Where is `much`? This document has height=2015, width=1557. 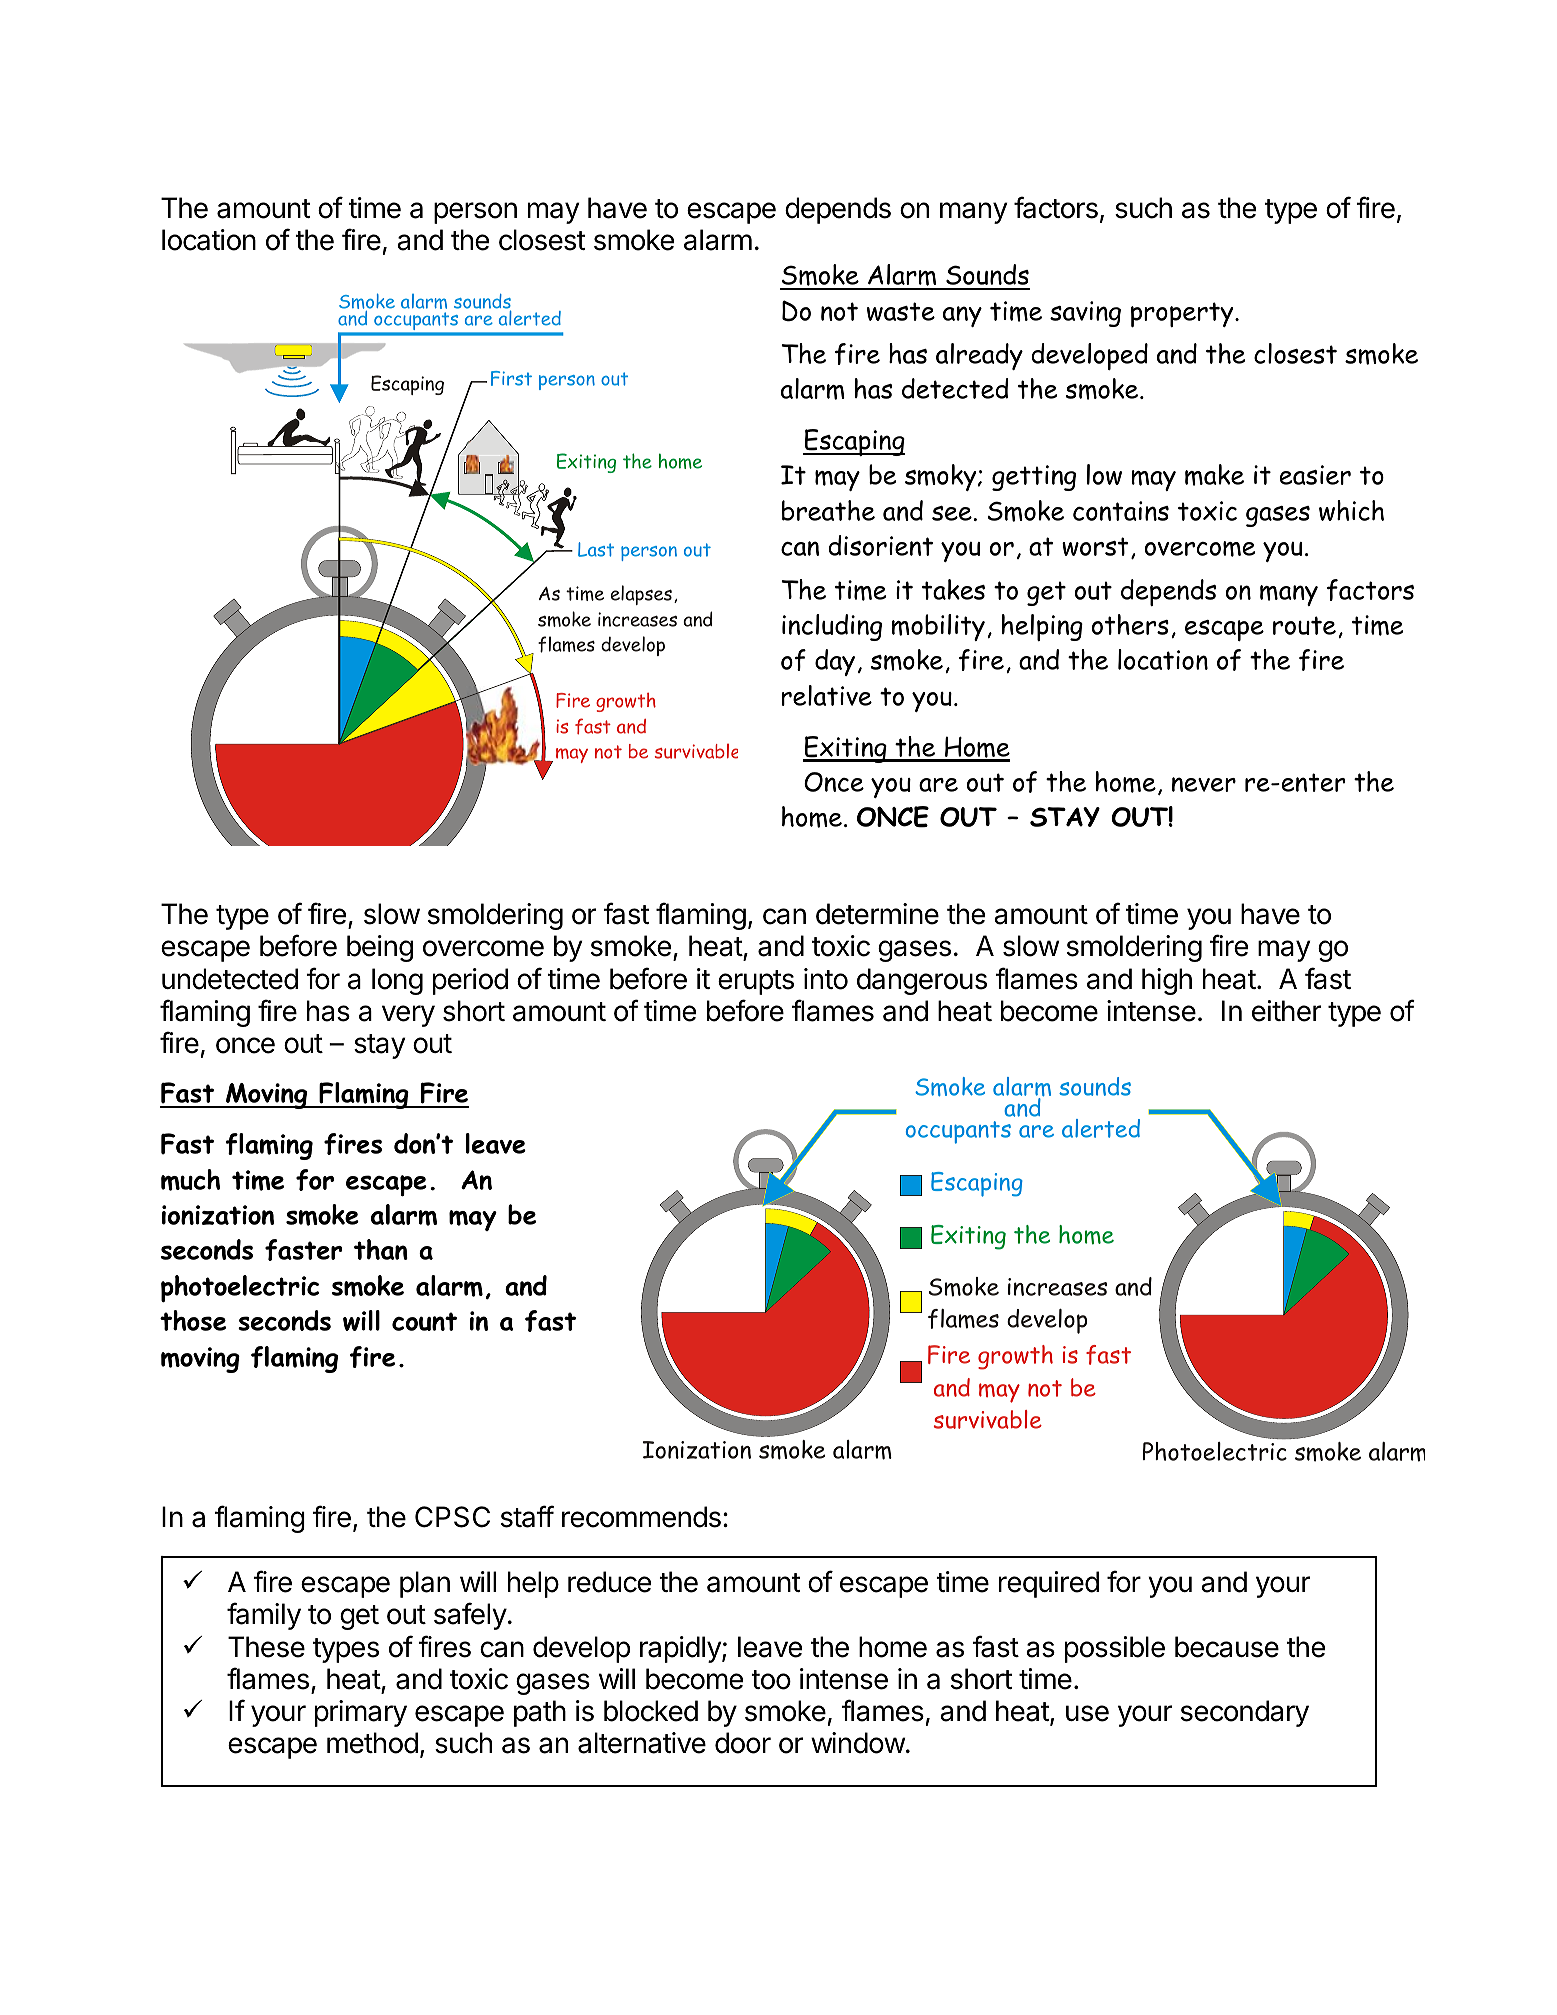 much is located at coordinates (190, 1180).
